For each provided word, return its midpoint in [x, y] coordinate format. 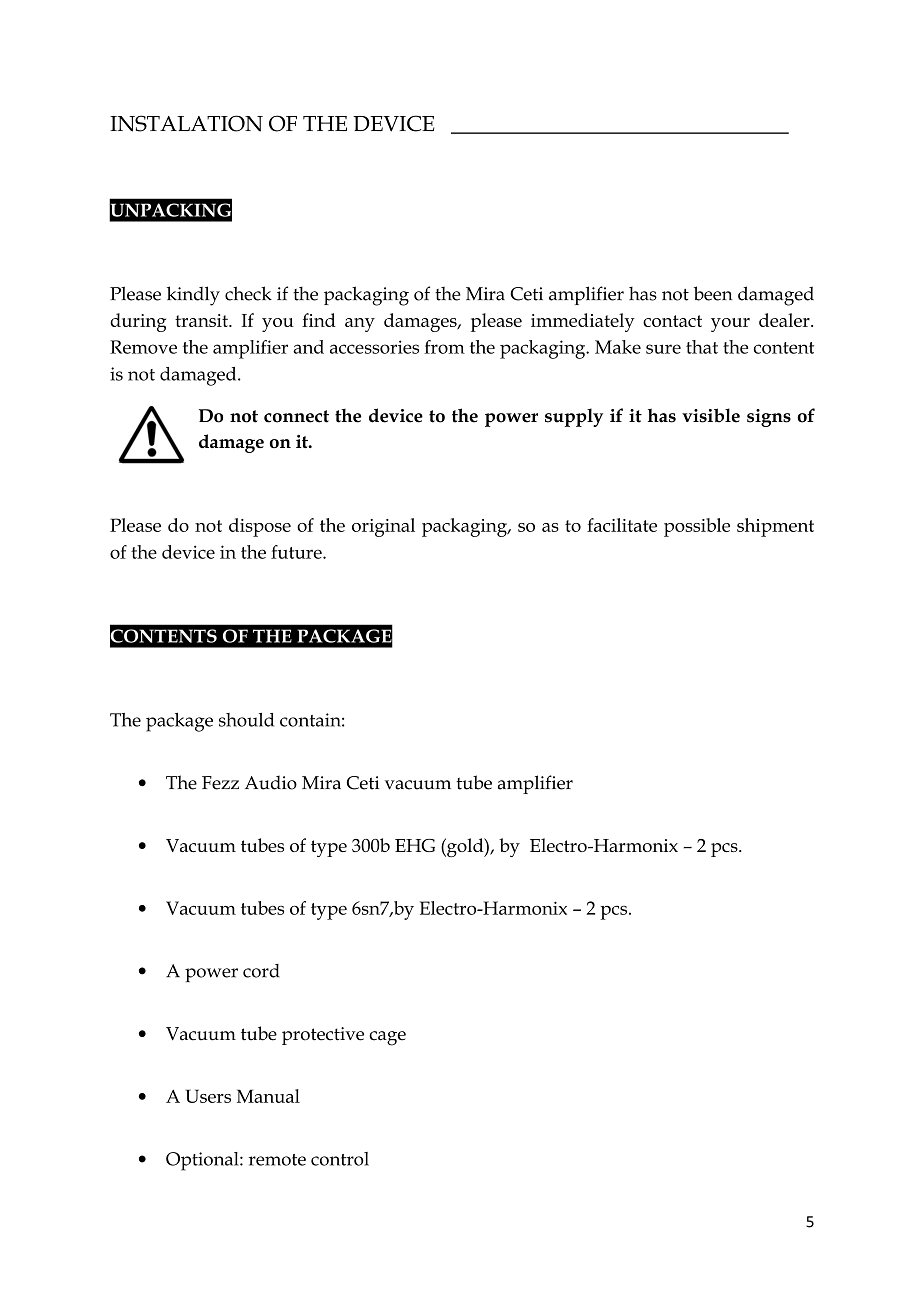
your [730, 325]
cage [387, 1038]
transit [202, 320]
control [340, 1159]
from [444, 347]
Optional [203, 1161]
